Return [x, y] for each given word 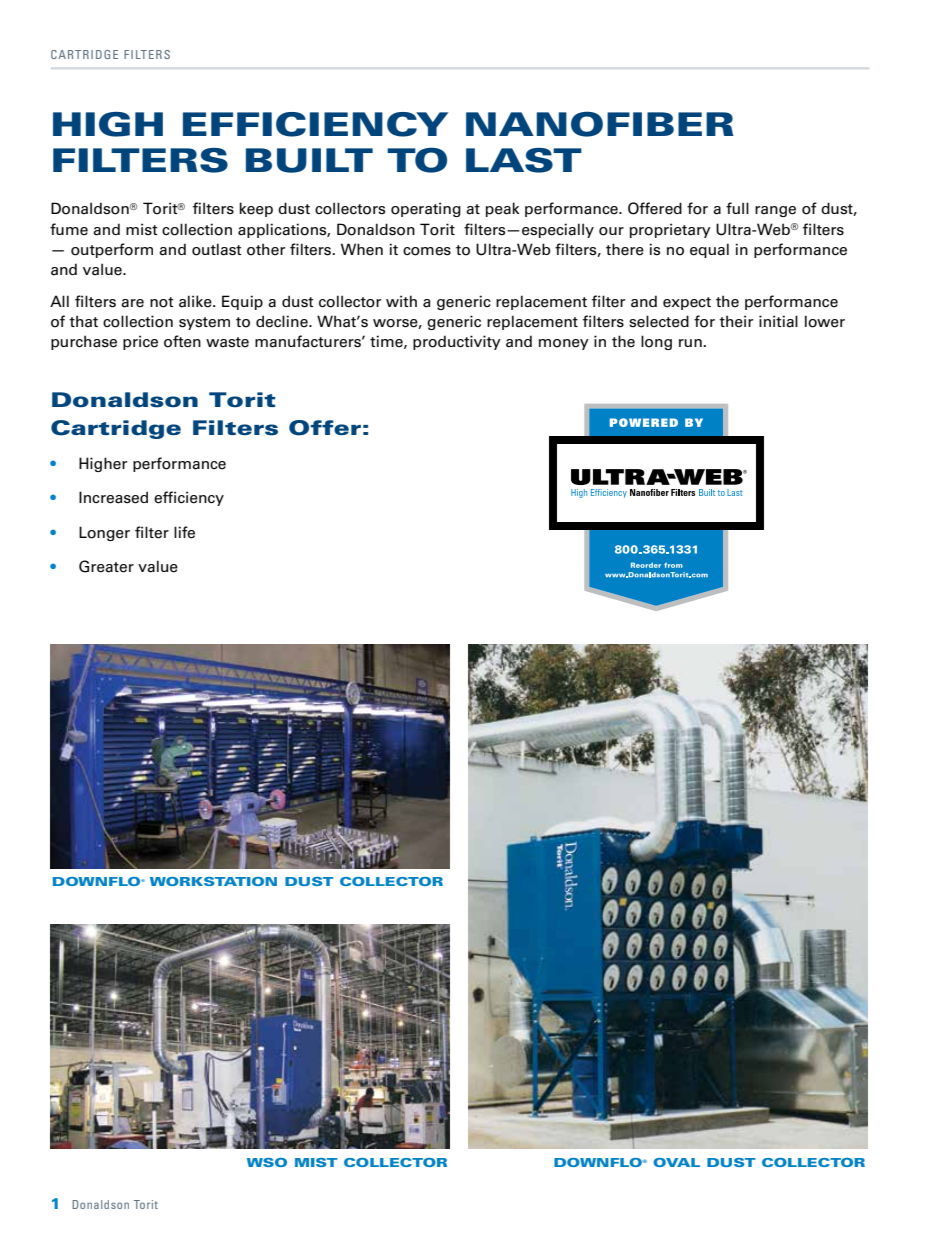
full [737, 208]
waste [227, 342]
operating [426, 209]
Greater [106, 566]
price [140, 342]
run [690, 343]
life [184, 532]
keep [256, 209]
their [736, 321]
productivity [457, 342]
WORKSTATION [213, 881]
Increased [113, 497]
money [564, 344]
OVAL [676, 1162]
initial [778, 321]
